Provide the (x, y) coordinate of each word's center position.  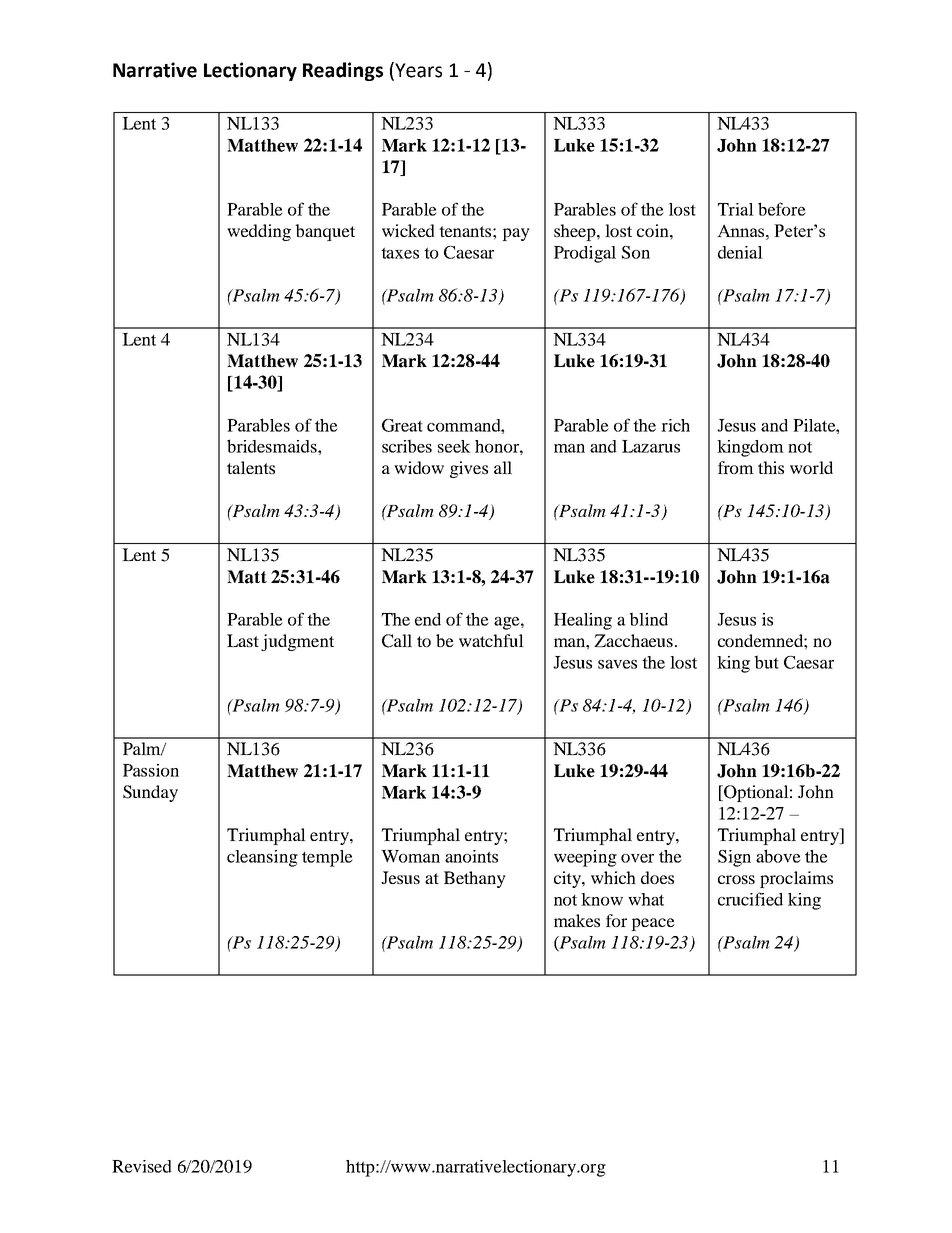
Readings (343, 71)
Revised (142, 1166)
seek (454, 446)
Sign (734, 858)
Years (417, 70)
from (736, 467)
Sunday (150, 793)
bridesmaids (273, 446)
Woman (410, 856)
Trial (736, 209)
